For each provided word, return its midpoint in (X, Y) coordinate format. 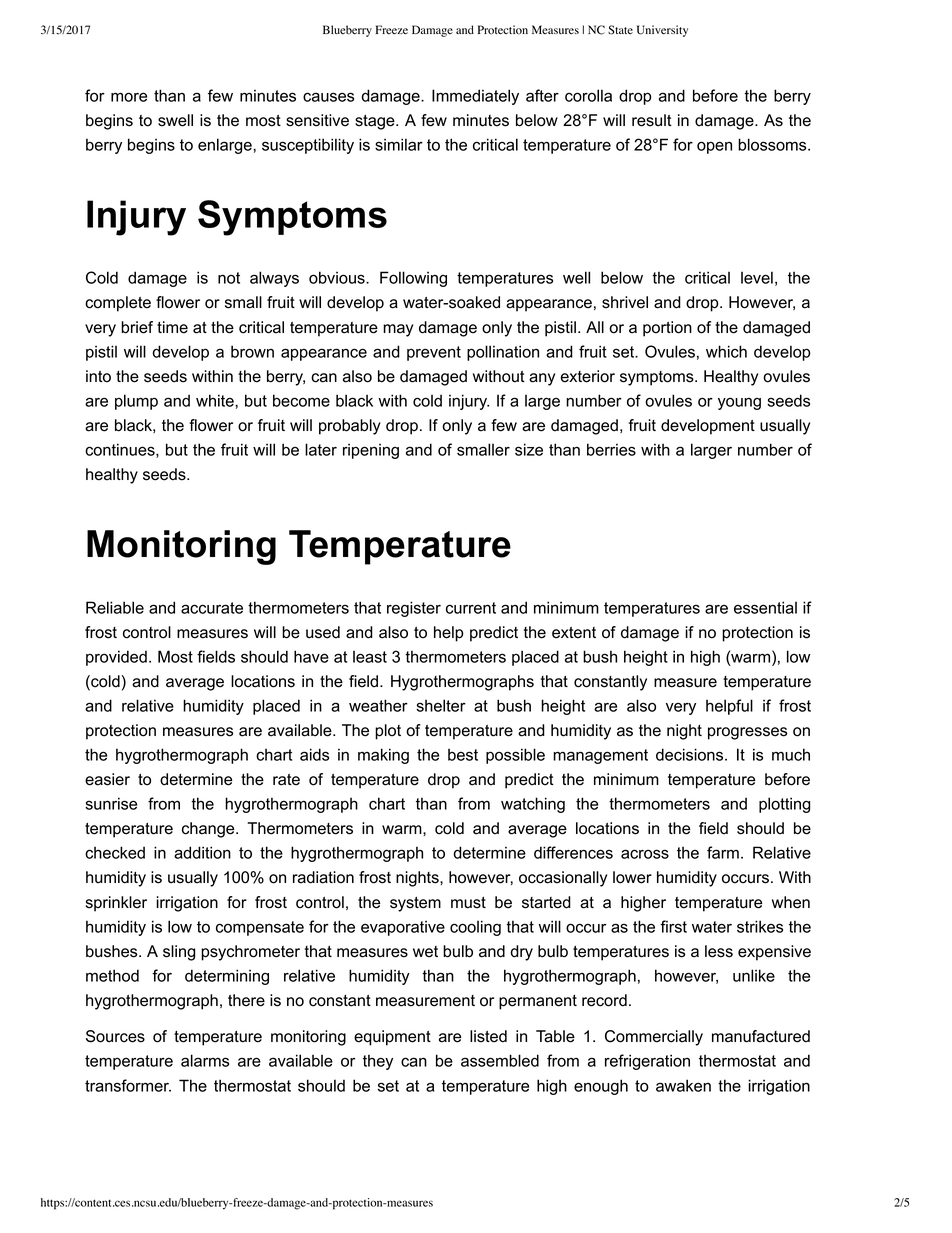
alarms (205, 1060)
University (662, 31)
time (172, 327)
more (129, 97)
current (471, 608)
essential (765, 607)
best (463, 754)
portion (667, 329)
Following (413, 279)
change (209, 830)
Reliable (115, 607)
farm (723, 852)
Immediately (475, 97)
